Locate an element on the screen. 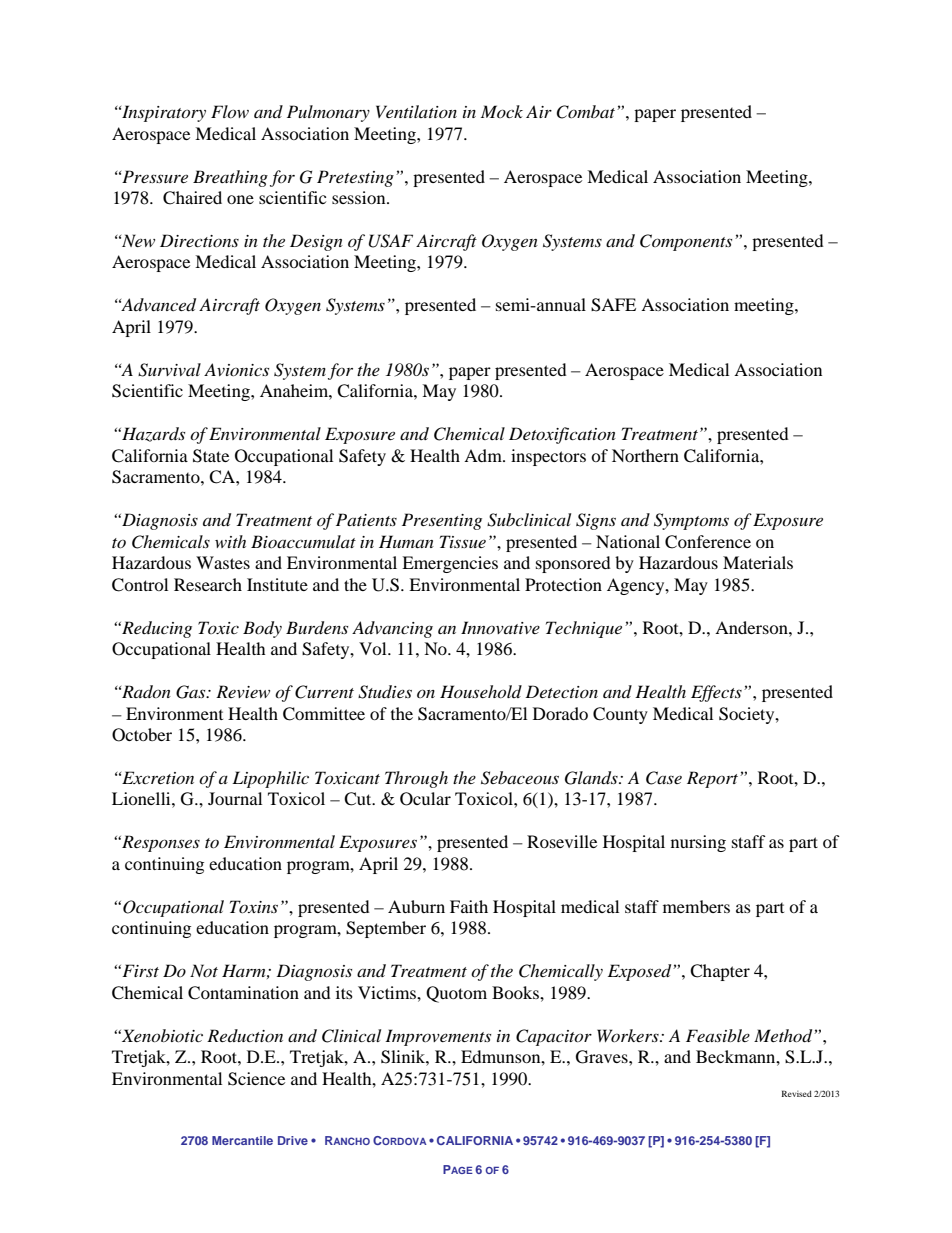 Image resolution: width=952 pixels, height=1233 pixels. Body is located at coordinates (262, 629).
